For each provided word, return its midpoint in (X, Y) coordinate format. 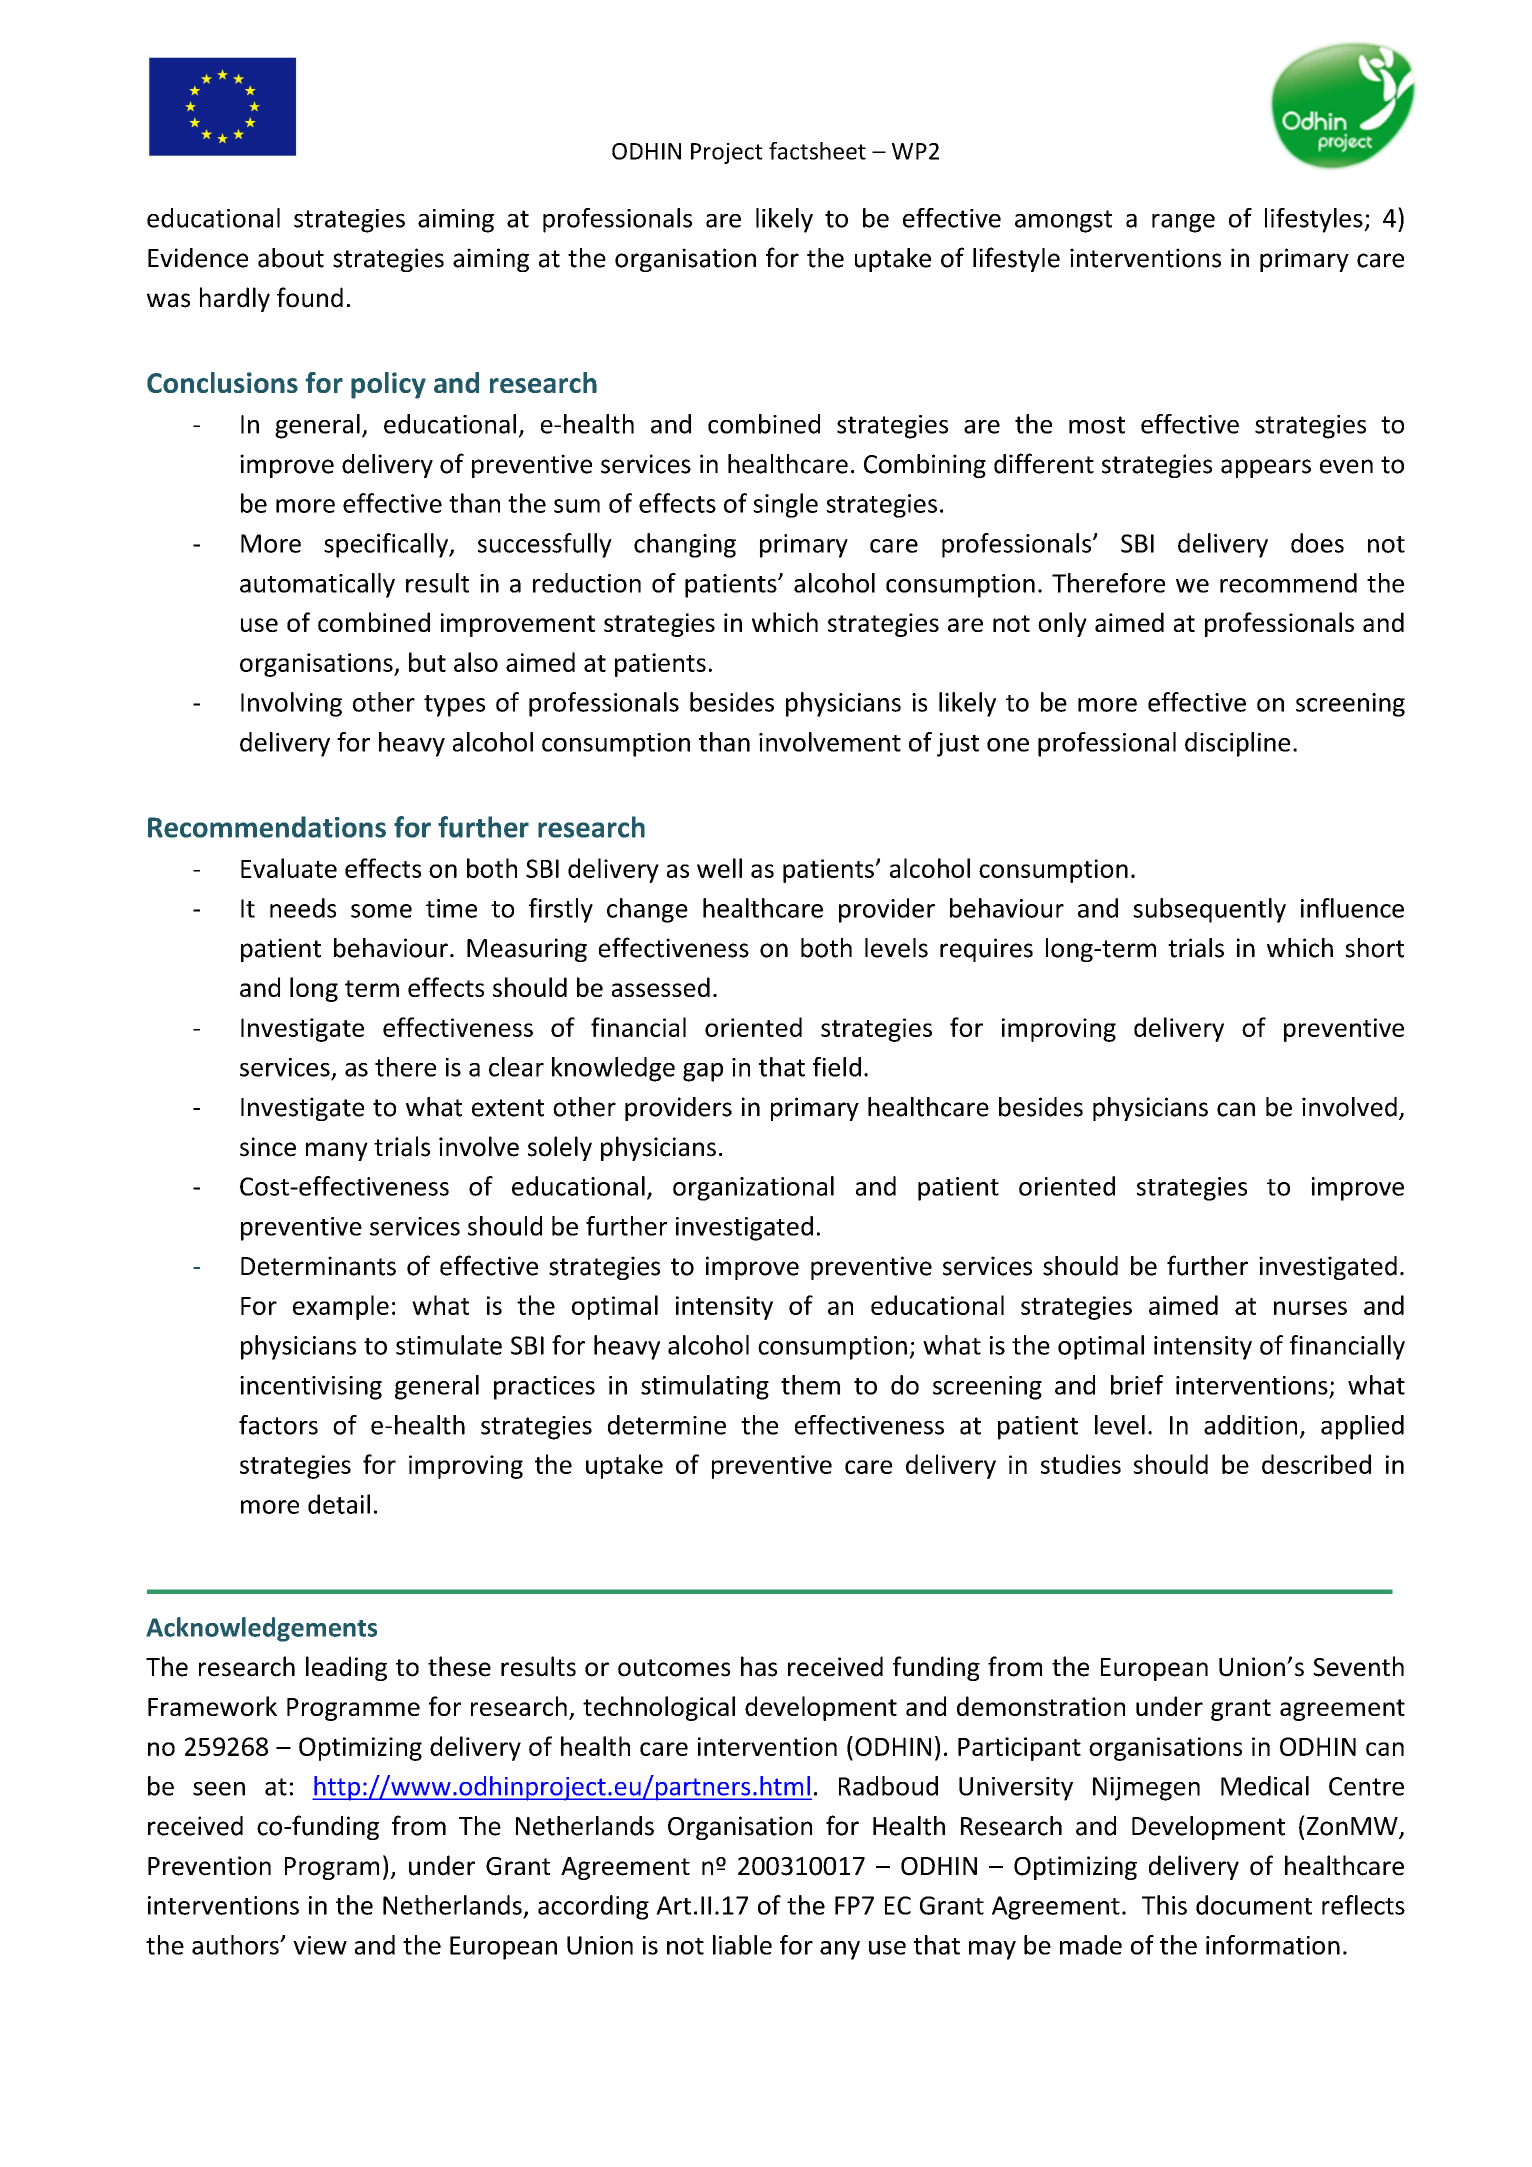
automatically (317, 585)
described (1316, 1464)
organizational (753, 1188)
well (719, 868)
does (1317, 543)
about (291, 258)
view (320, 1945)
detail (339, 1504)
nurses (1310, 1308)
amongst (1063, 221)
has (759, 1666)
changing (685, 545)
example (341, 1307)
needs (303, 908)
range (1183, 223)
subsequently (1209, 910)
